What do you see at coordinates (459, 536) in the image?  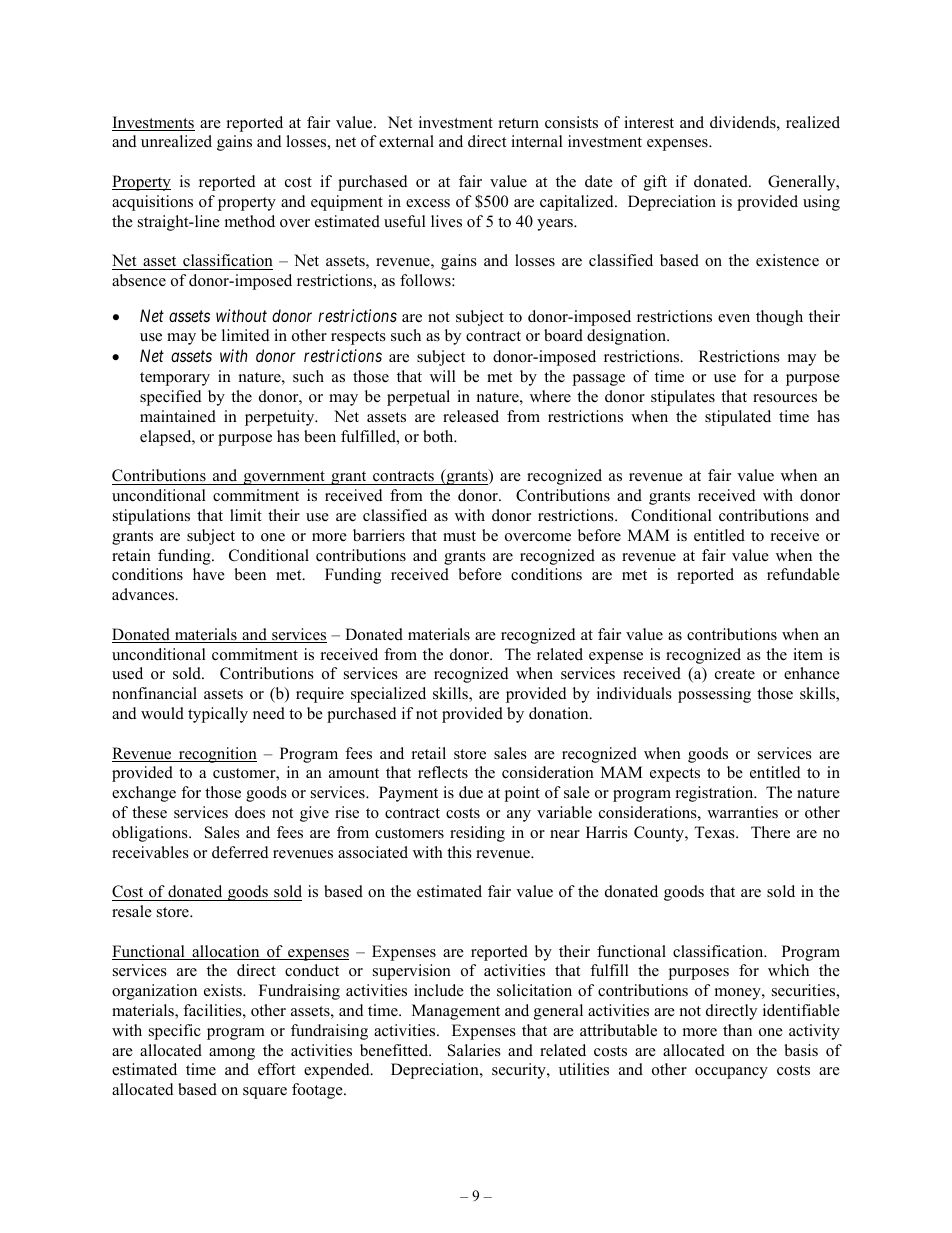 I see `must` at bounding box center [459, 536].
